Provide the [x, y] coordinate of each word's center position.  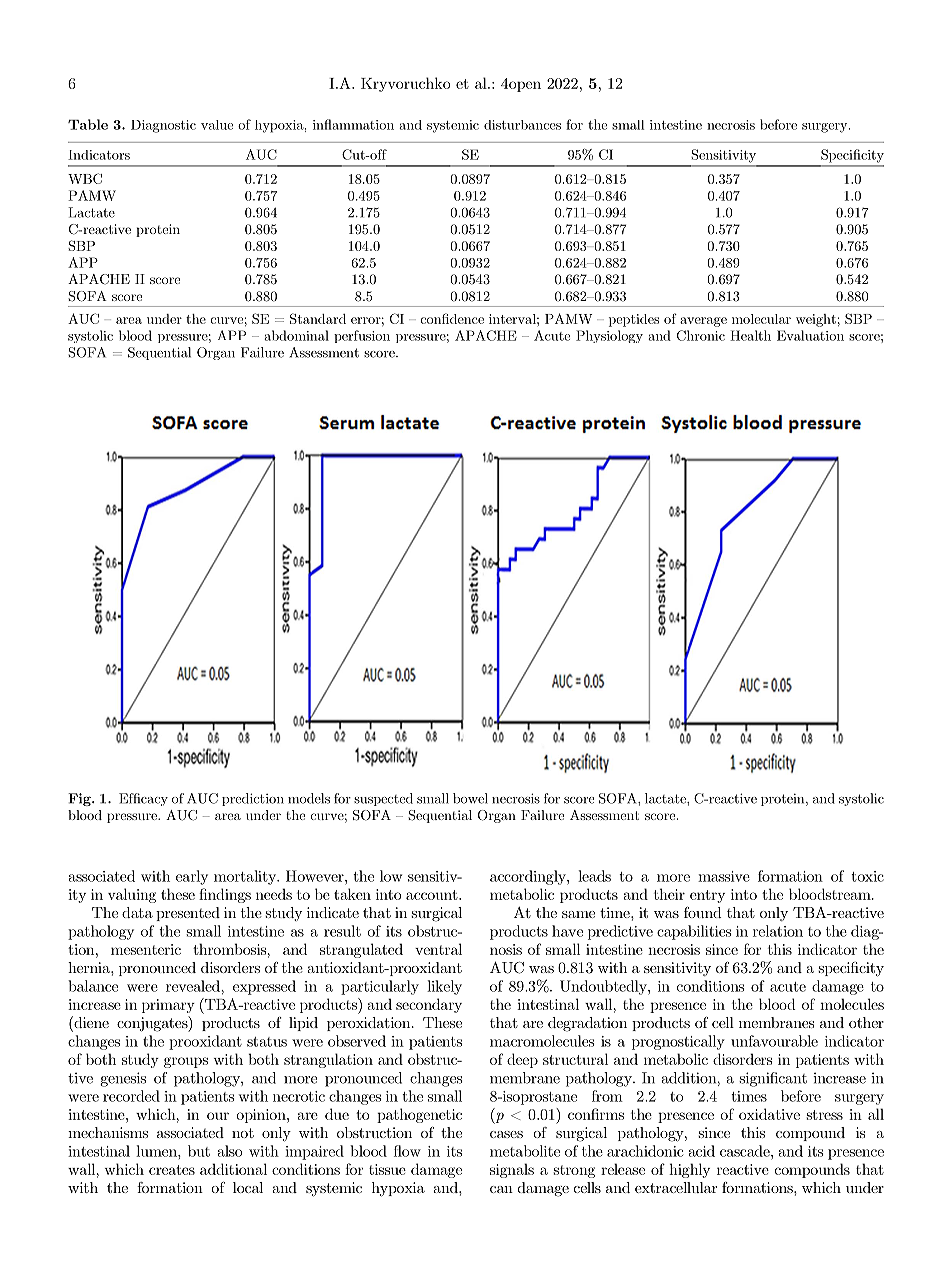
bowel [470, 798]
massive [724, 876]
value [217, 125]
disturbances [522, 125]
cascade [746, 1151]
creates [172, 1170]
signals [512, 1170]
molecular [761, 319]
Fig [80, 799]
